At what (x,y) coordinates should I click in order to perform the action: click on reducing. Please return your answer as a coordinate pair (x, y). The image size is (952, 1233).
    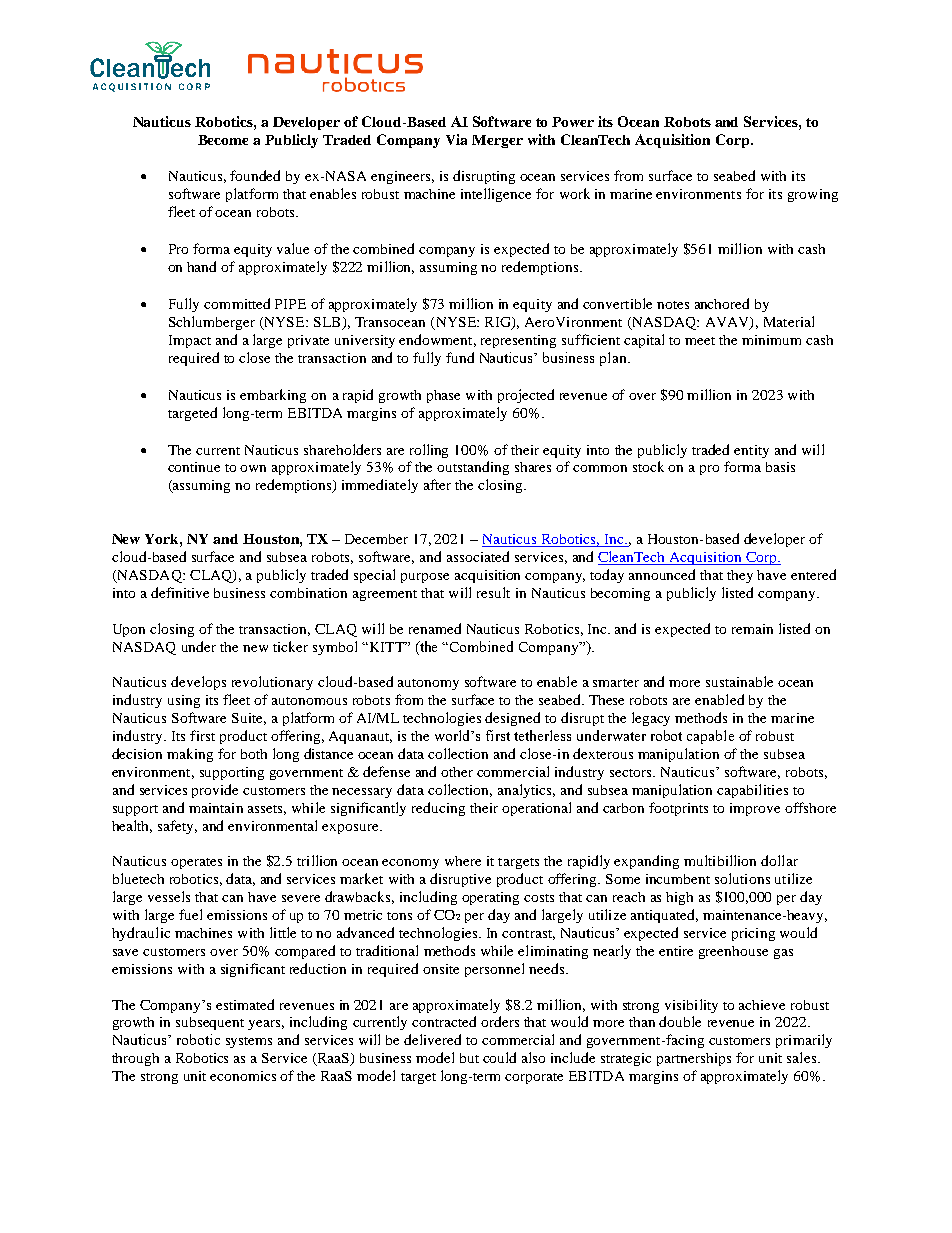
    Looking at the image, I should click on (438, 809).
